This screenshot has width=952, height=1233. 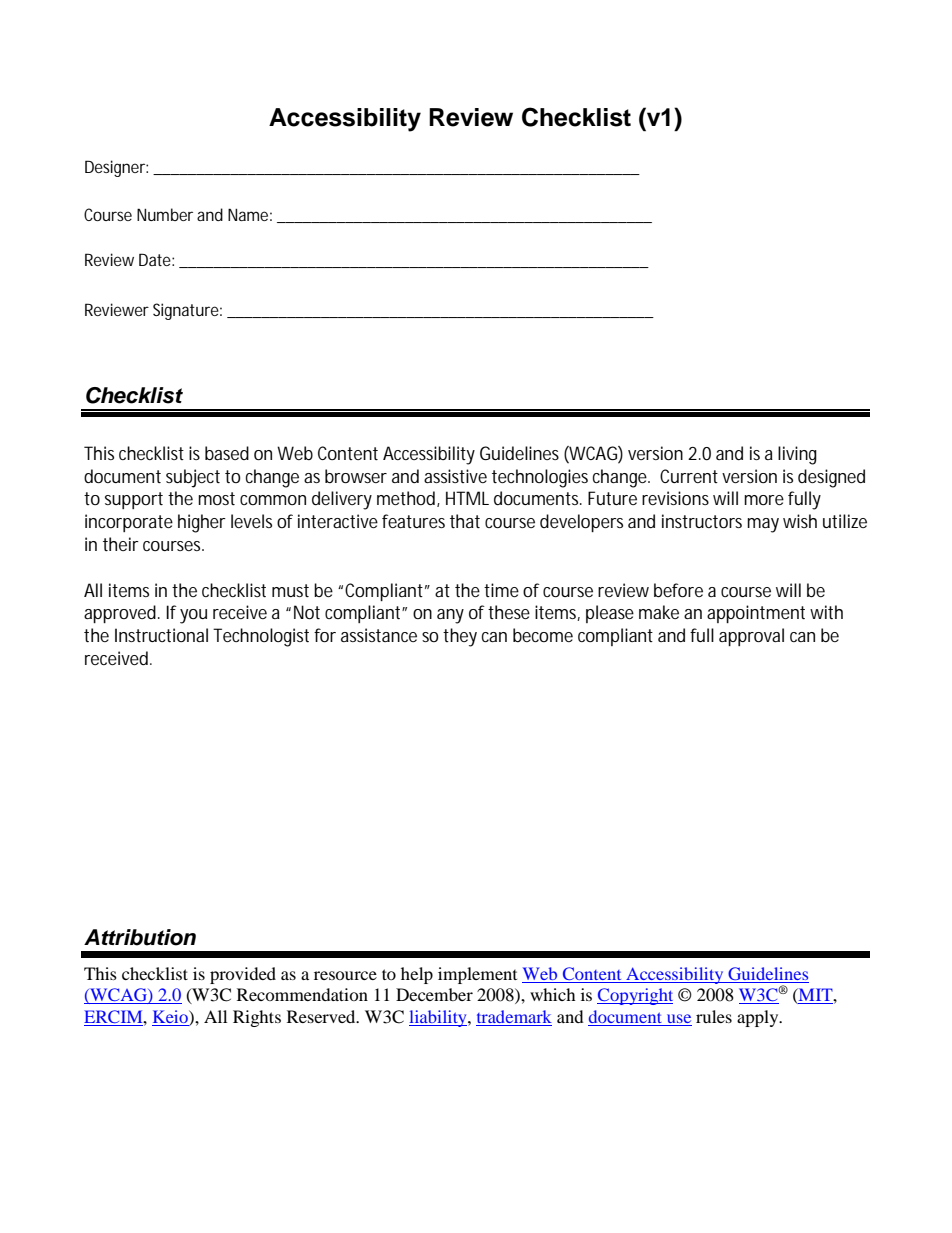 I want to click on provided, so click(x=243, y=975).
